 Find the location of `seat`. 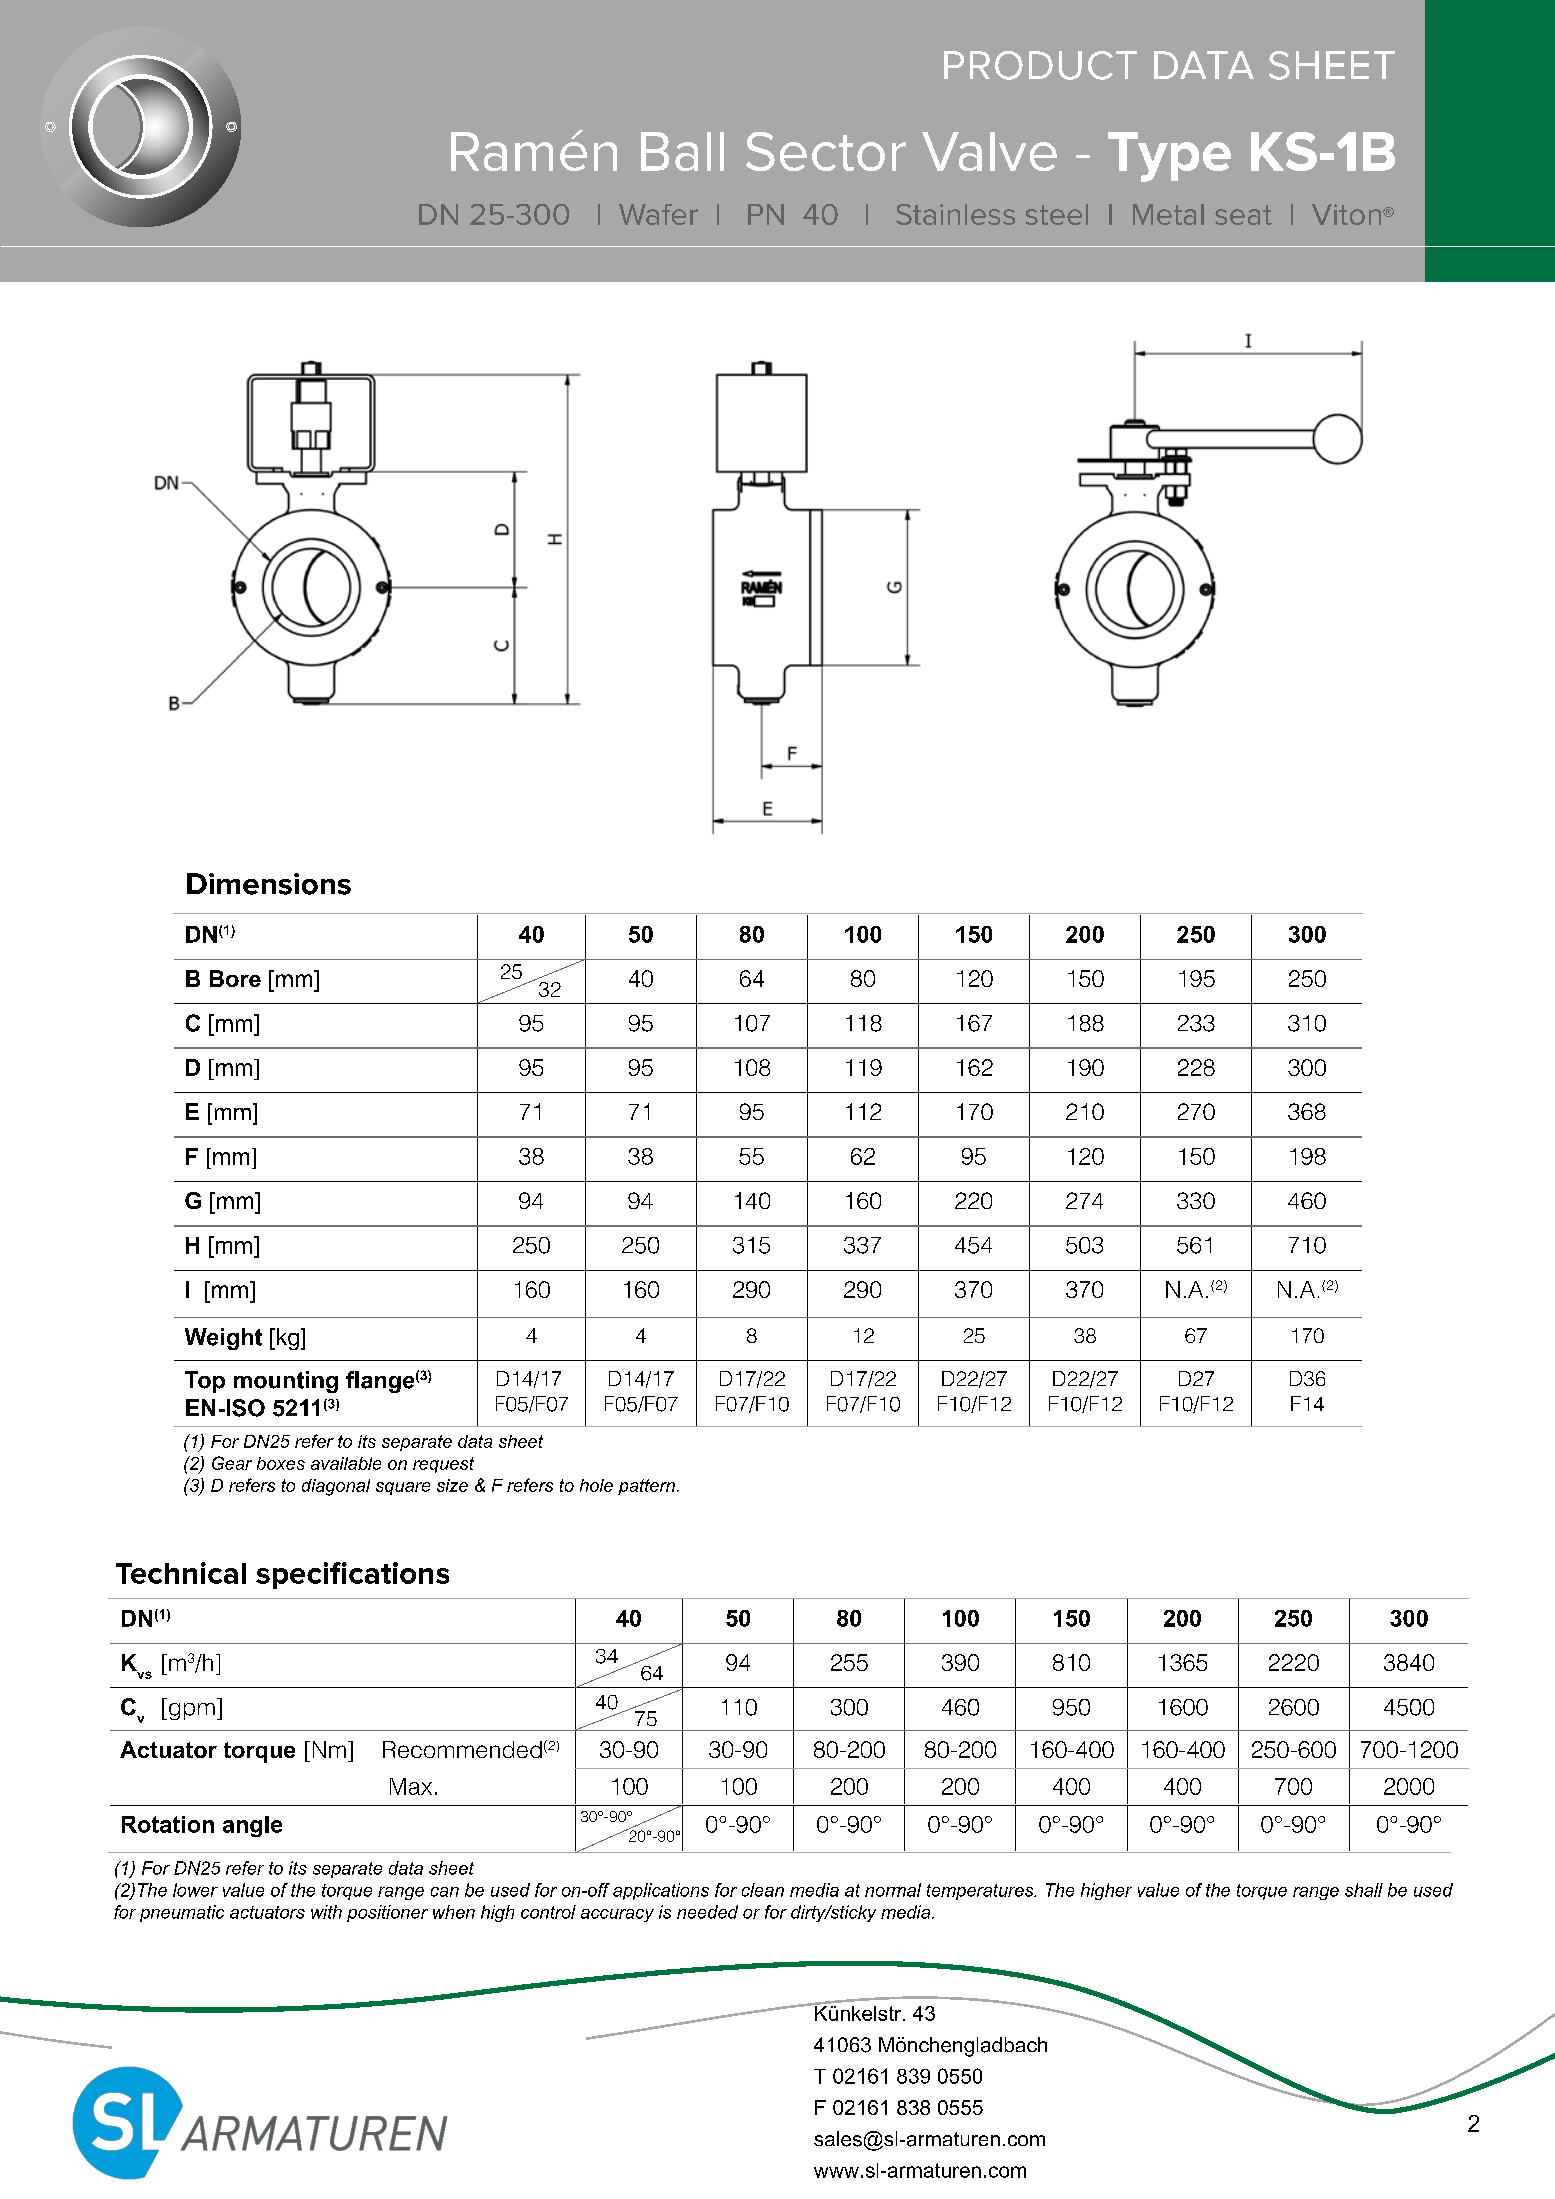

seat is located at coordinates (1243, 215).
